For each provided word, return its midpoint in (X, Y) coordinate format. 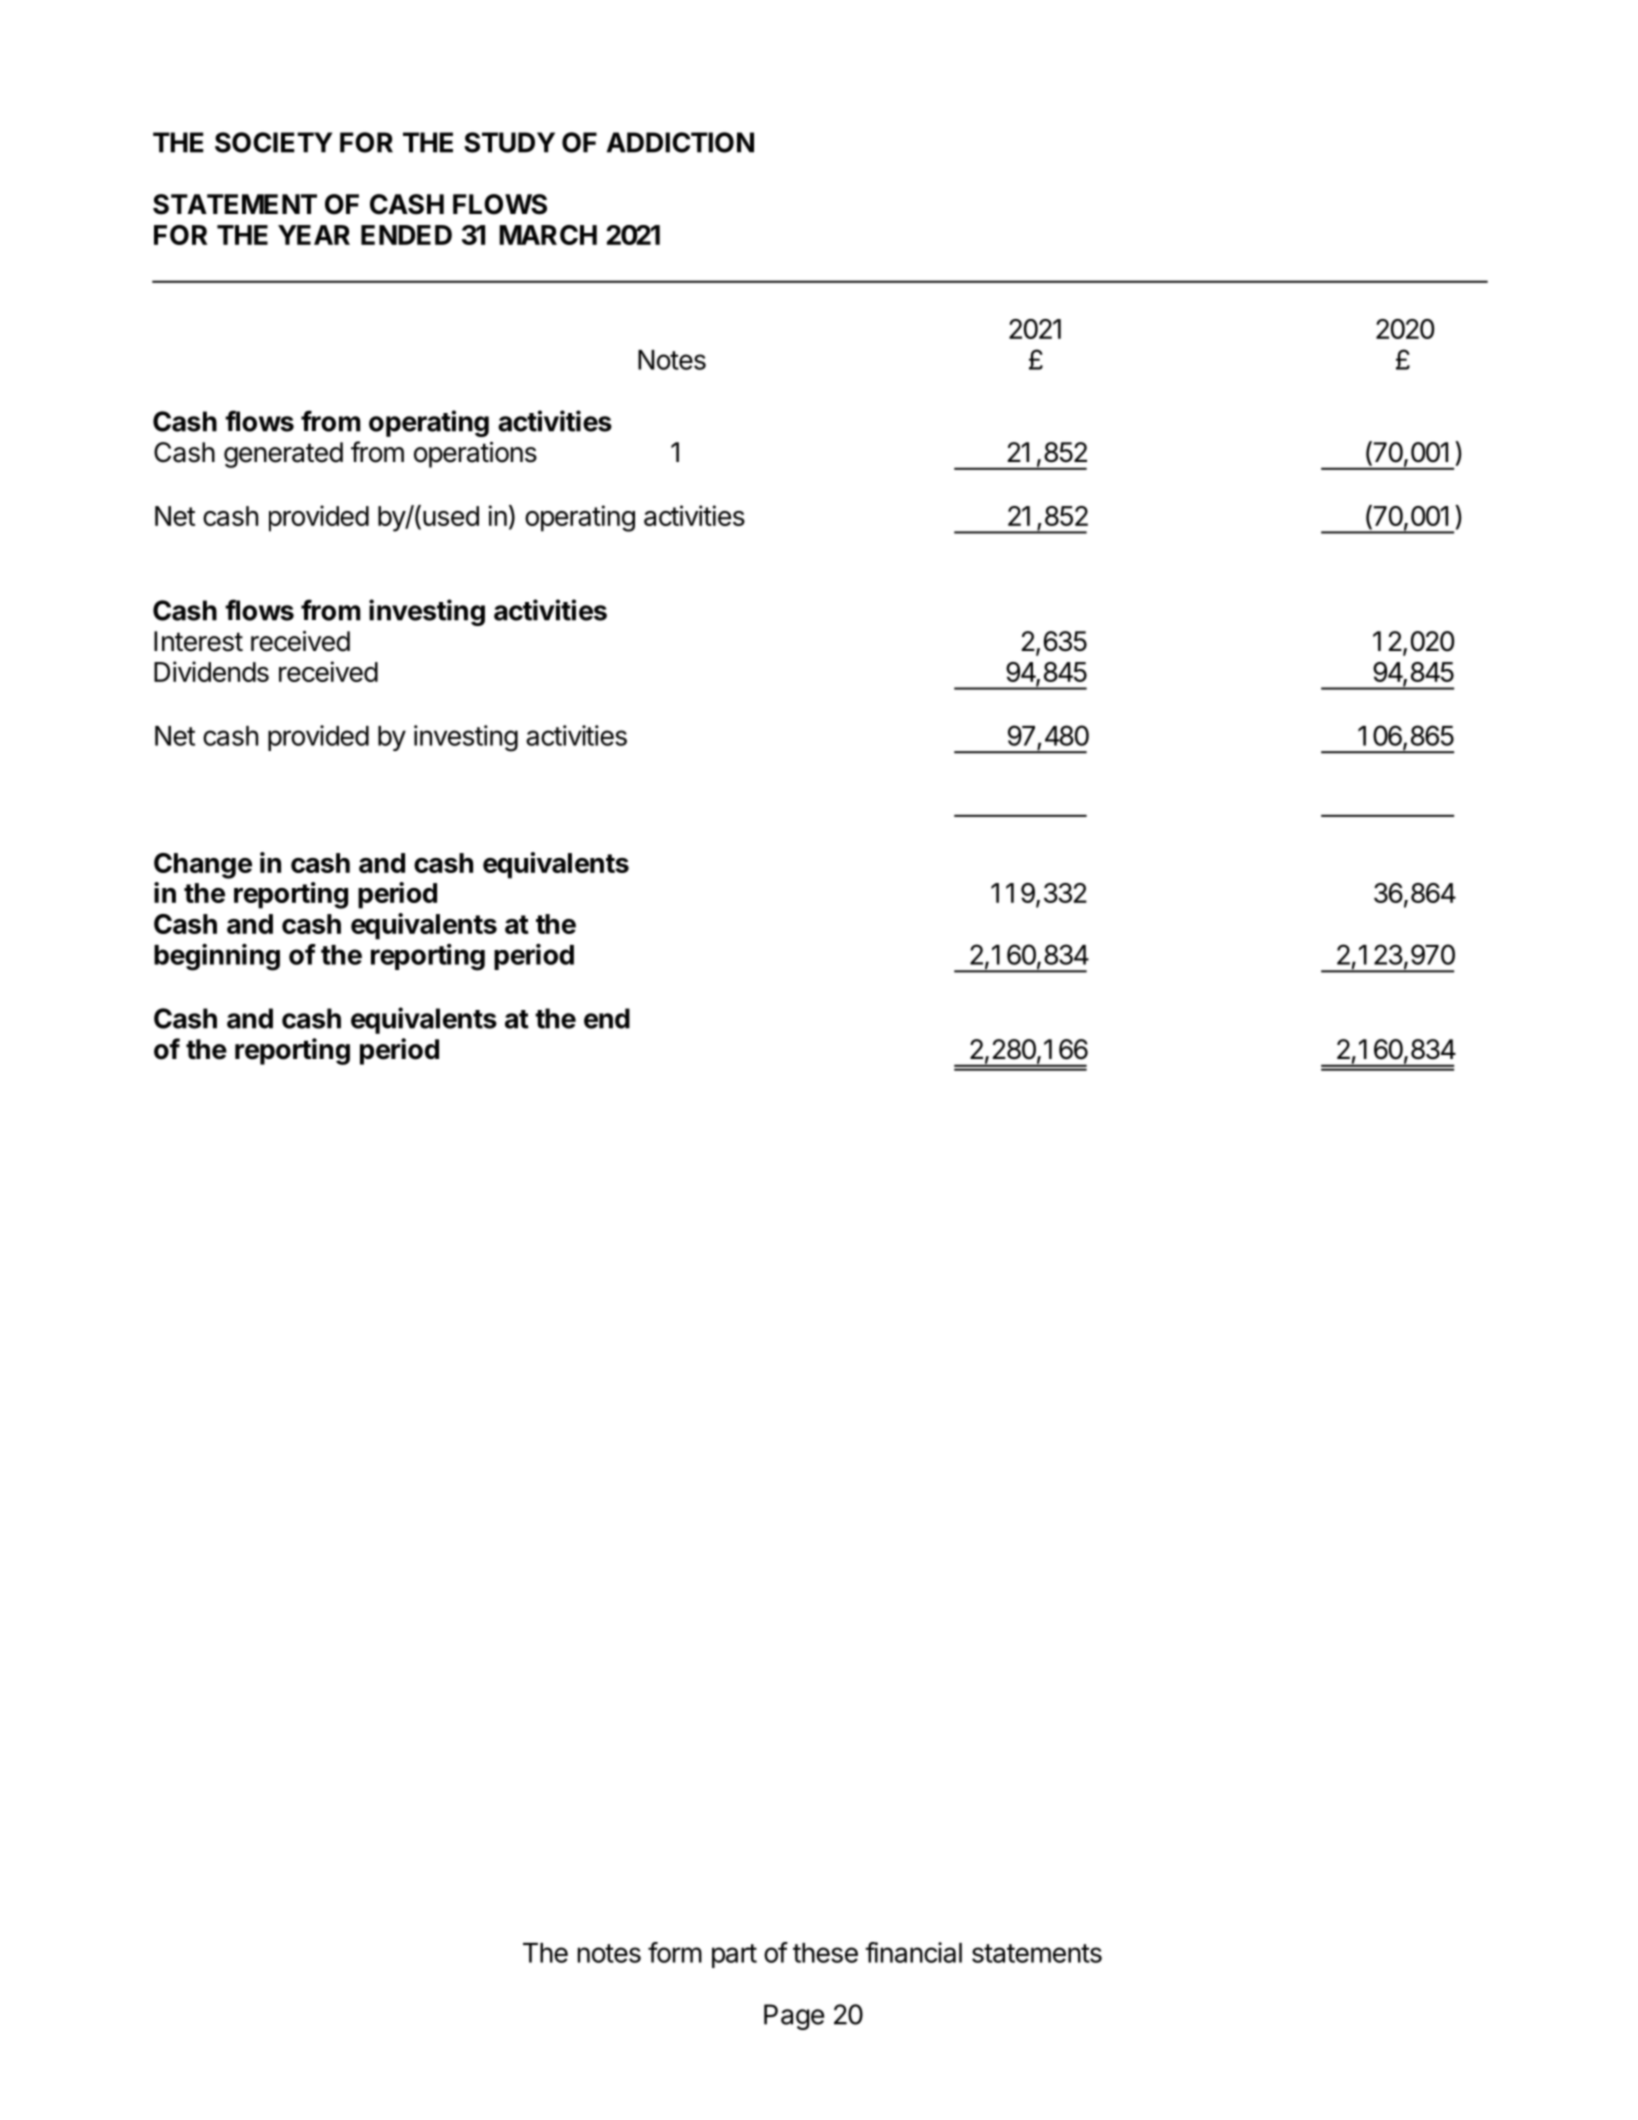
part (734, 1956)
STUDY (509, 142)
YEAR (314, 235)
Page (794, 2017)
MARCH (548, 235)
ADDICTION (680, 142)
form (675, 1952)
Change (203, 866)
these (825, 1953)
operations (475, 455)
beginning (217, 957)
